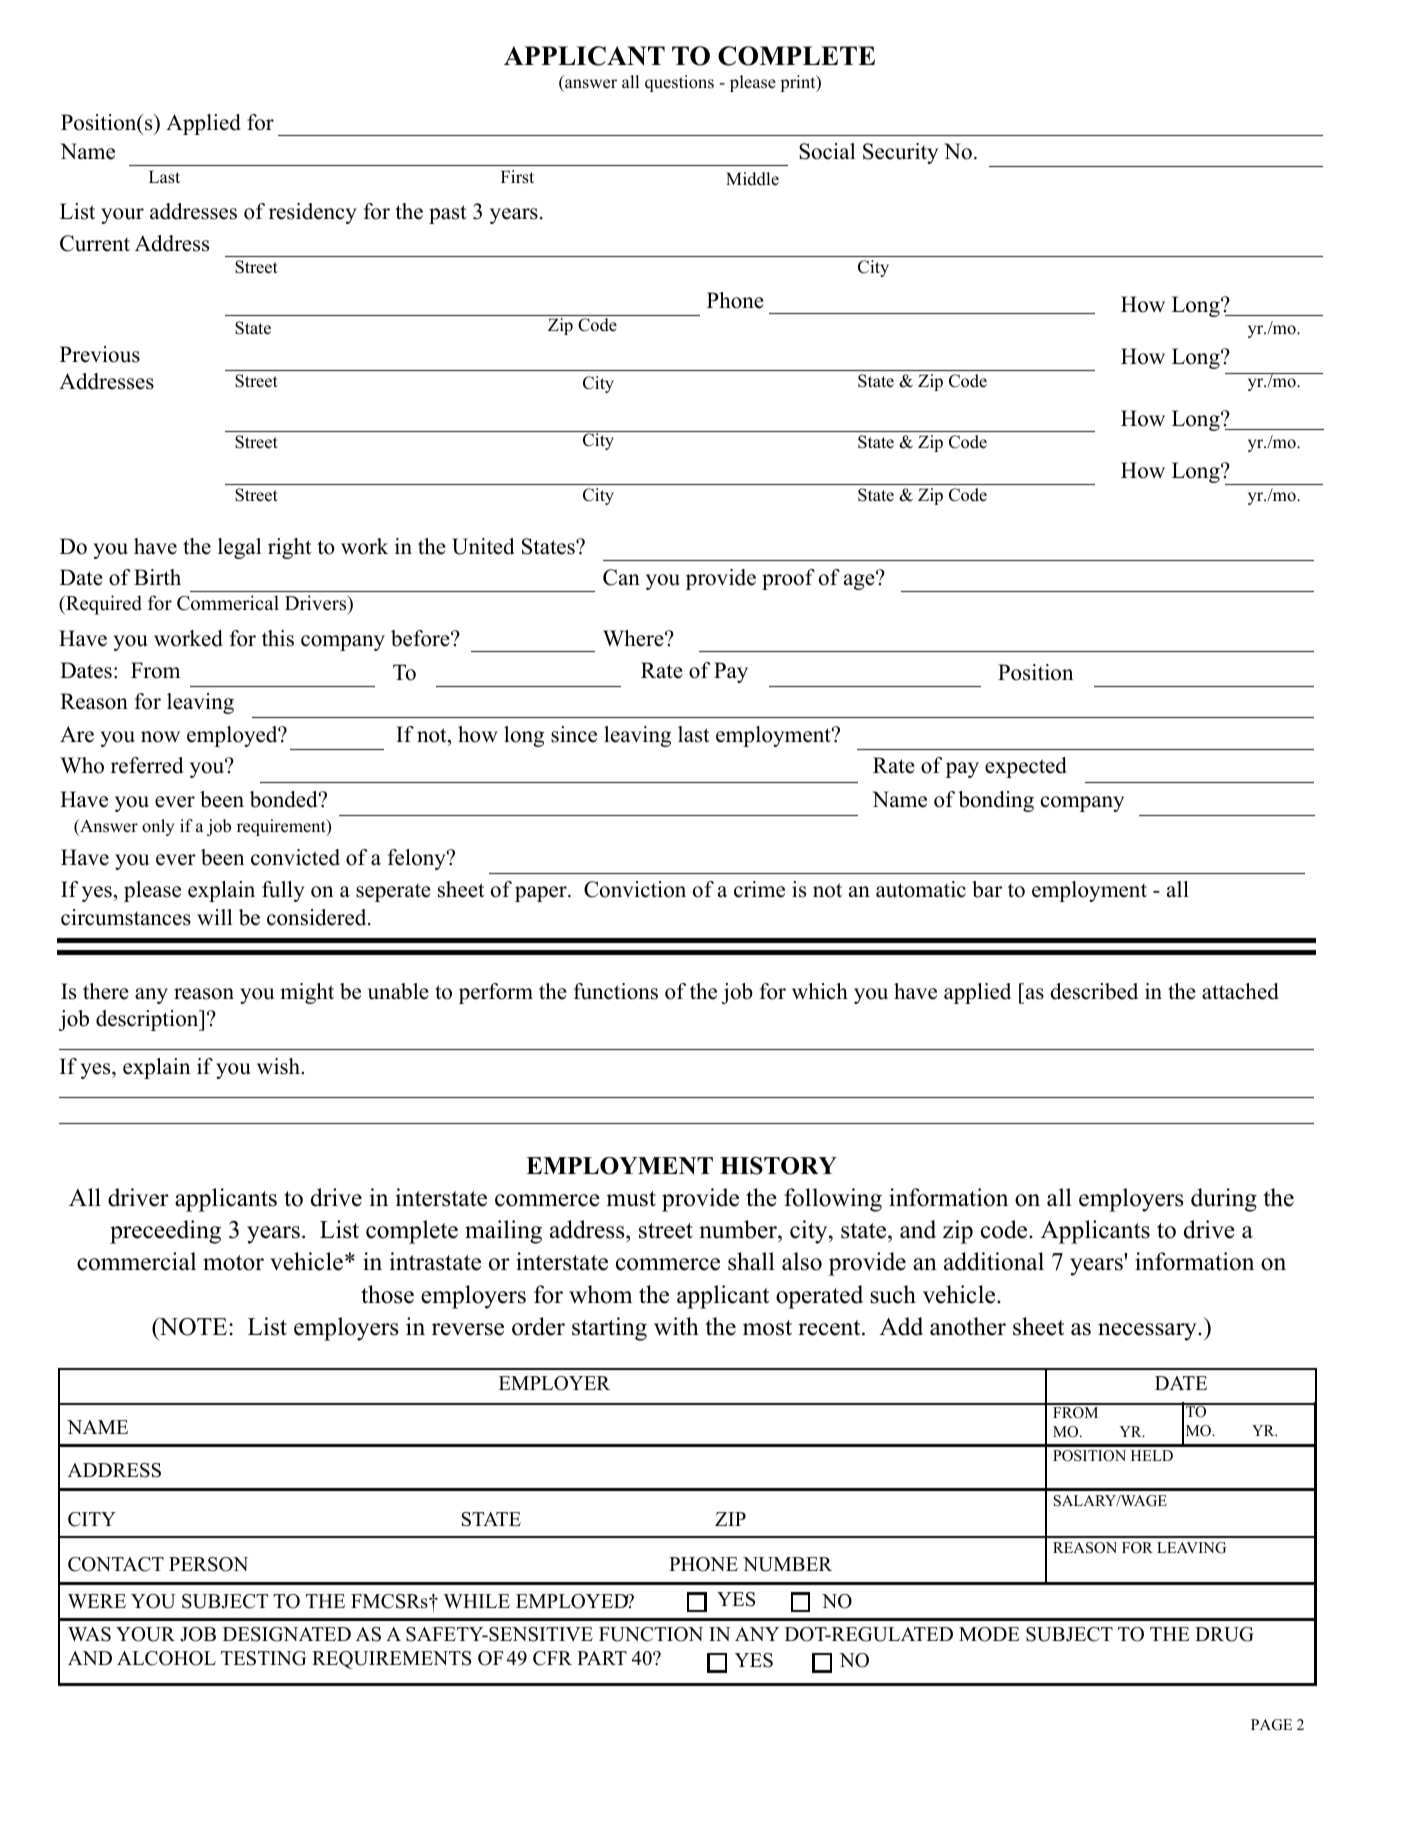  What do you see at coordinates (635, 889) in the document?
I see `Conviction` at bounding box center [635, 889].
